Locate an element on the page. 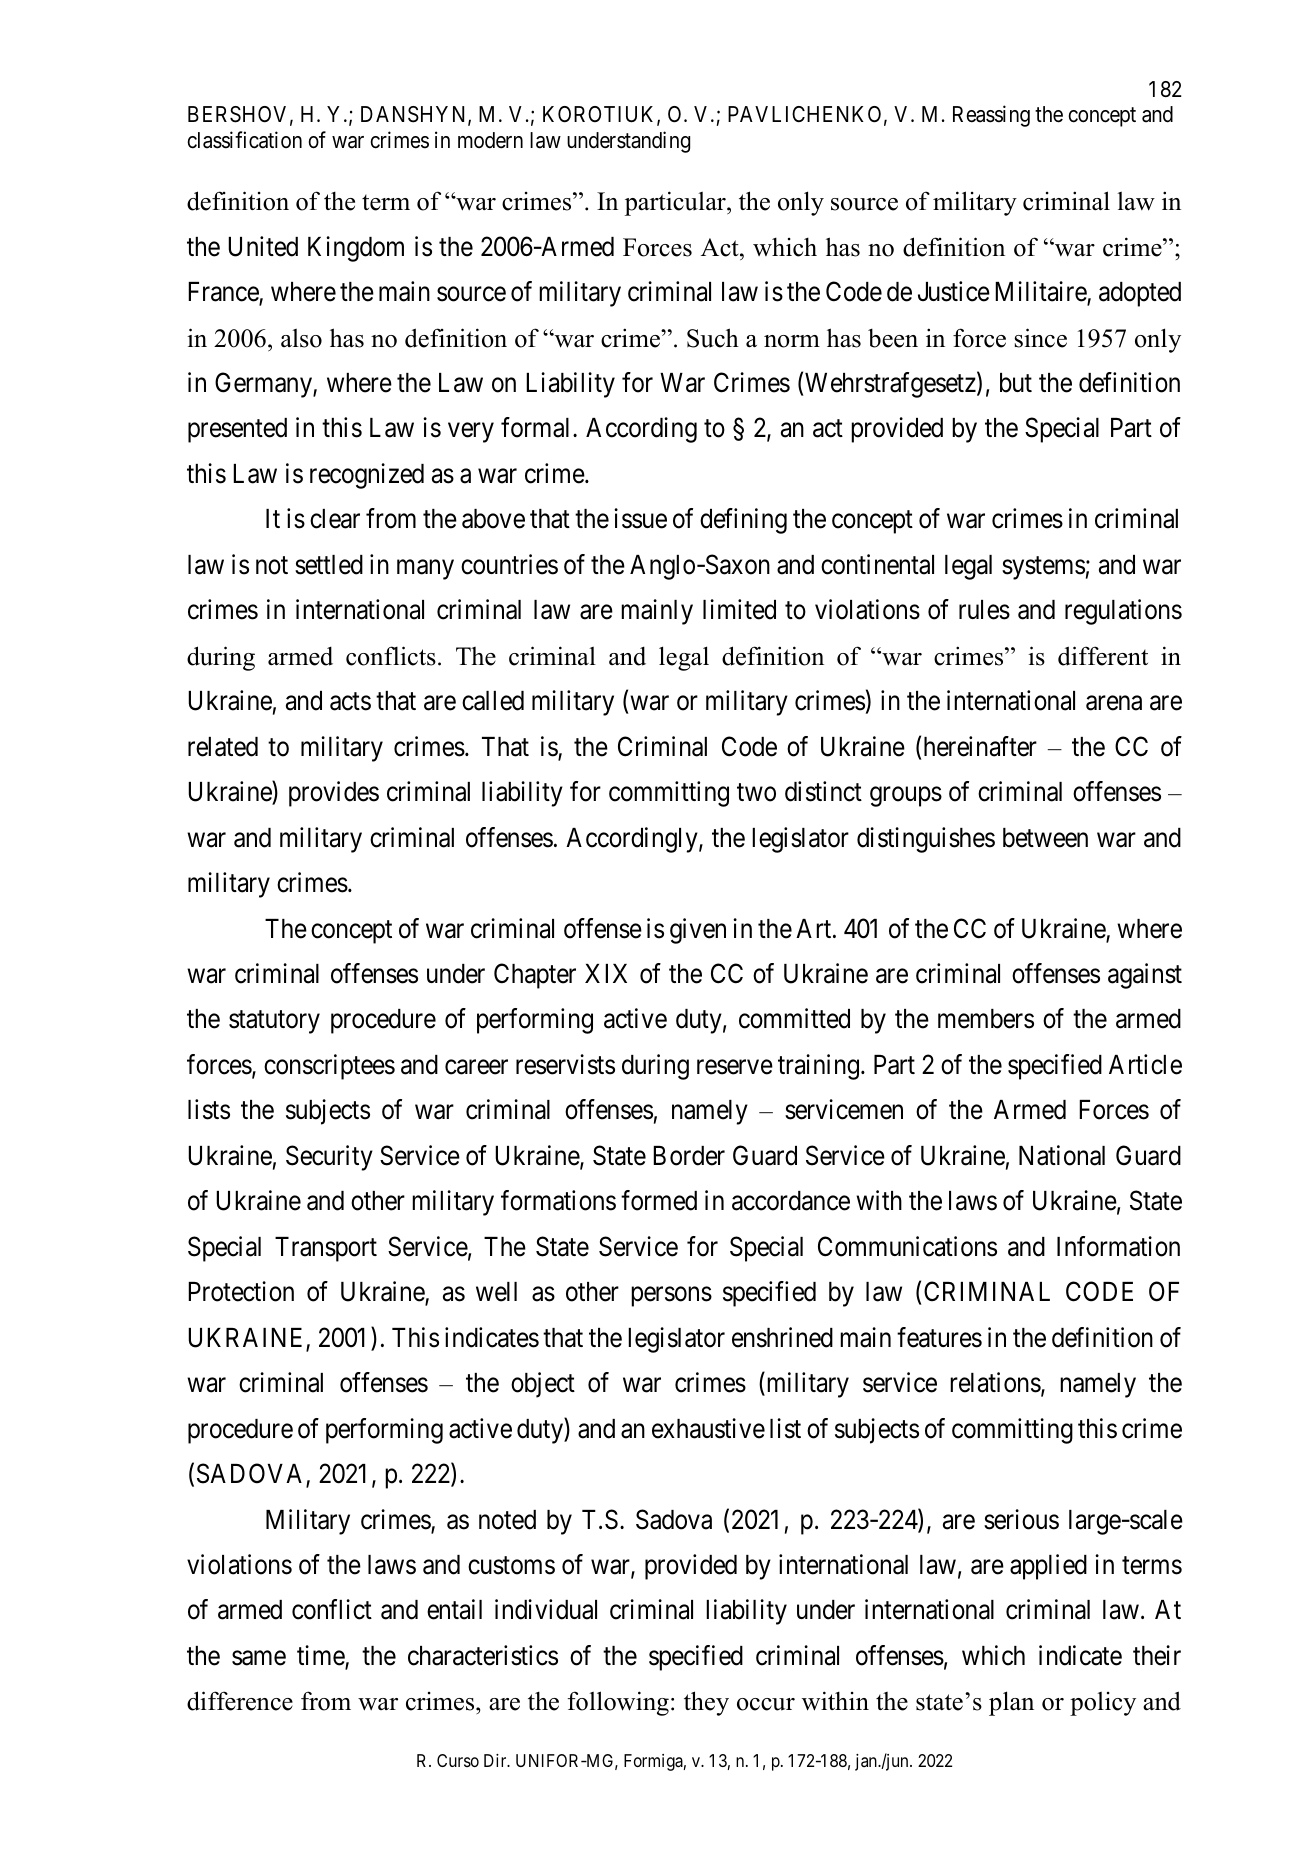 This page has width=1306, height=1849. Justice is located at coordinates (954, 291).
